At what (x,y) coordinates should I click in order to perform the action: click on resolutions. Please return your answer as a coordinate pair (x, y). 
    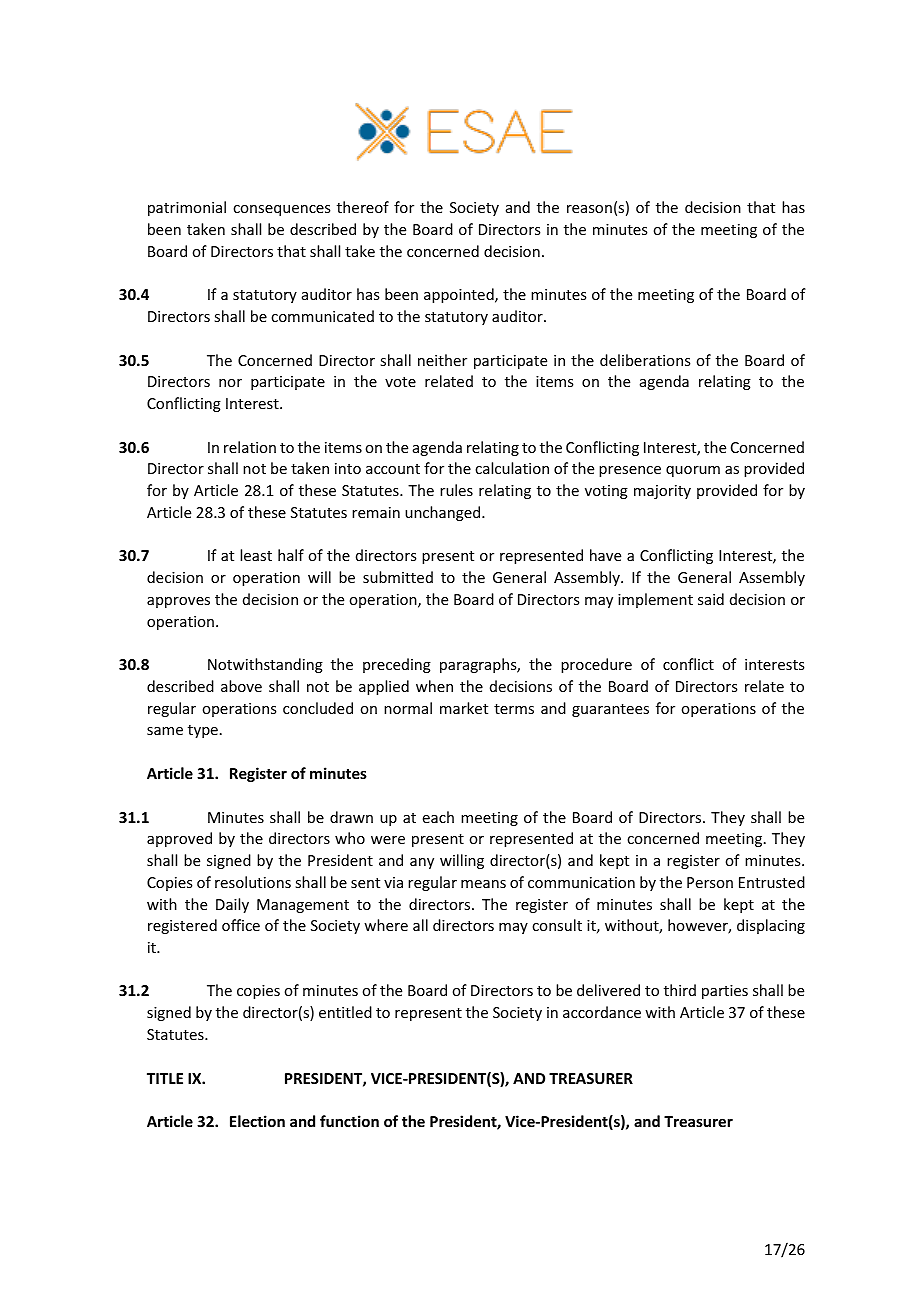
    Looking at the image, I should click on (253, 882).
